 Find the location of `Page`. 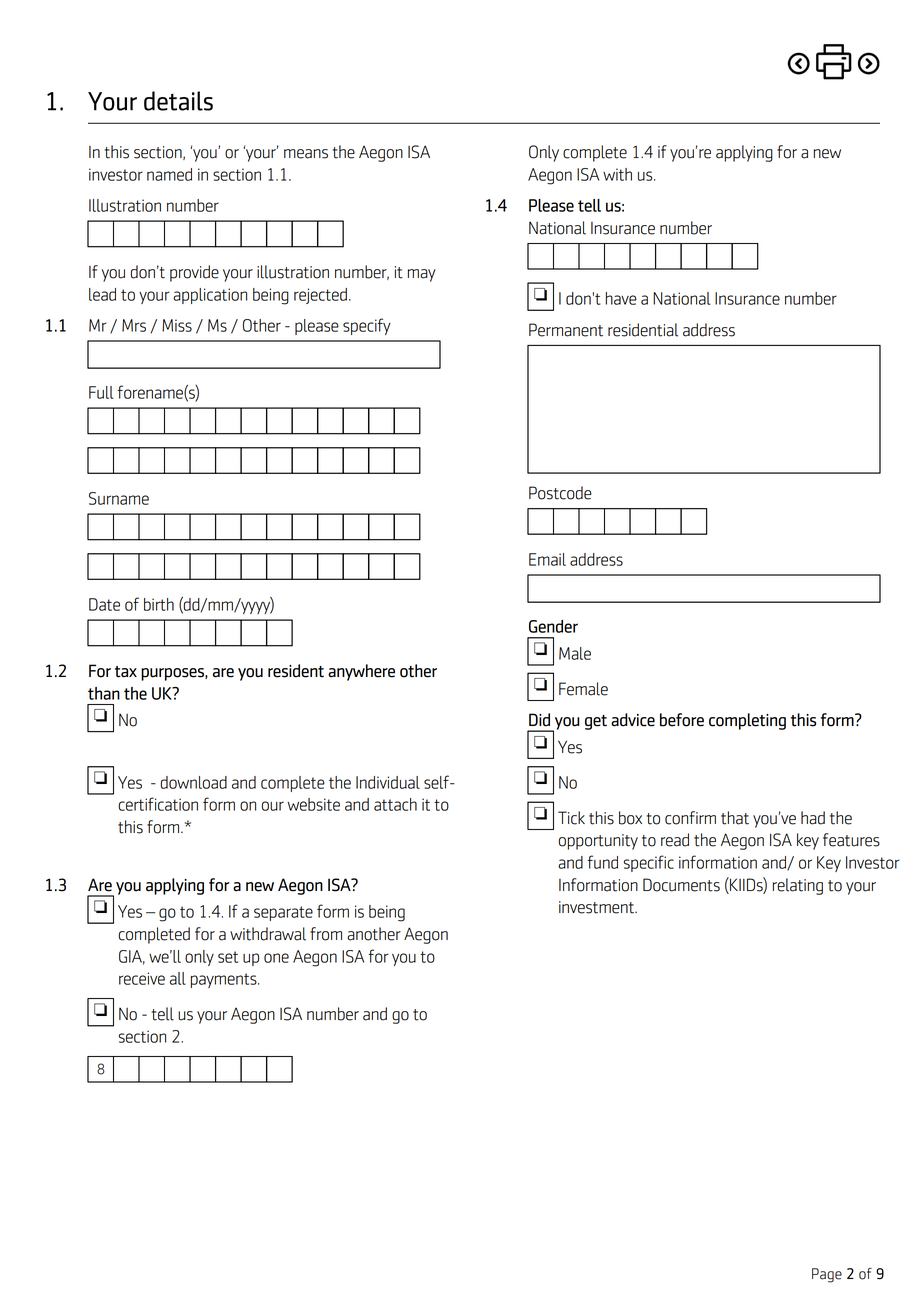

Page is located at coordinates (827, 1275).
